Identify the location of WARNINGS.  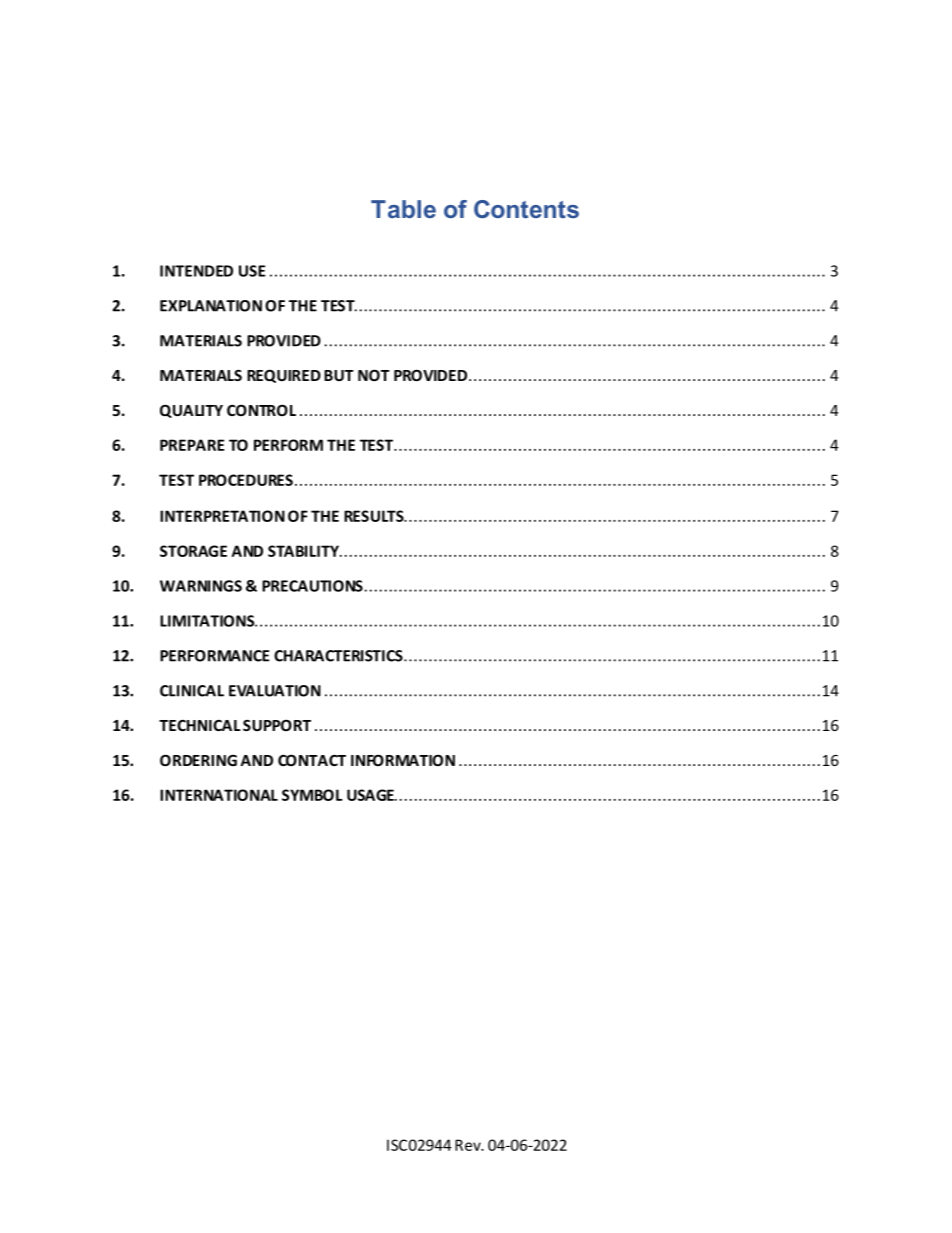
(201, 586).
